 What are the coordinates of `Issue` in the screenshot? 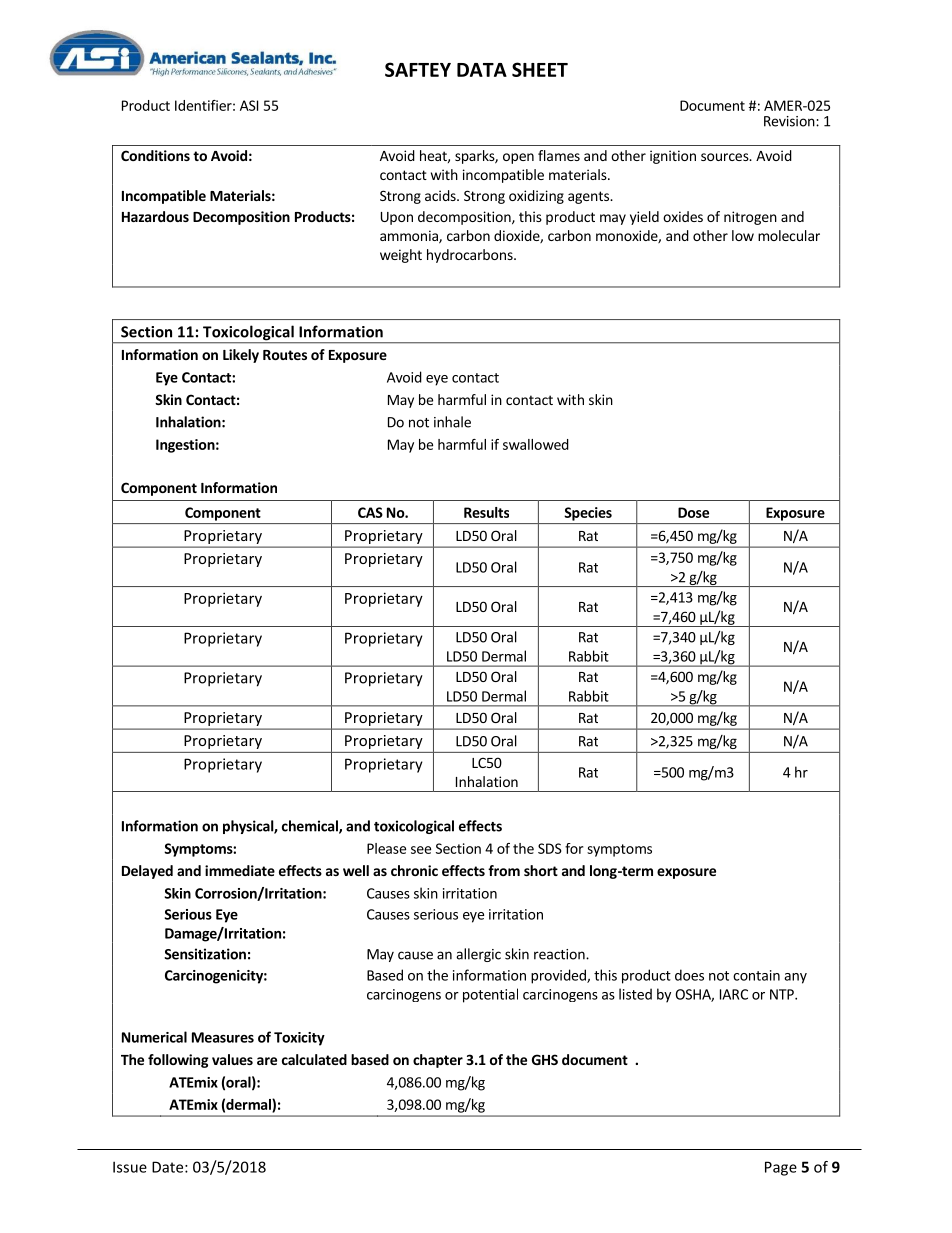 It's located at (130, 1167).
